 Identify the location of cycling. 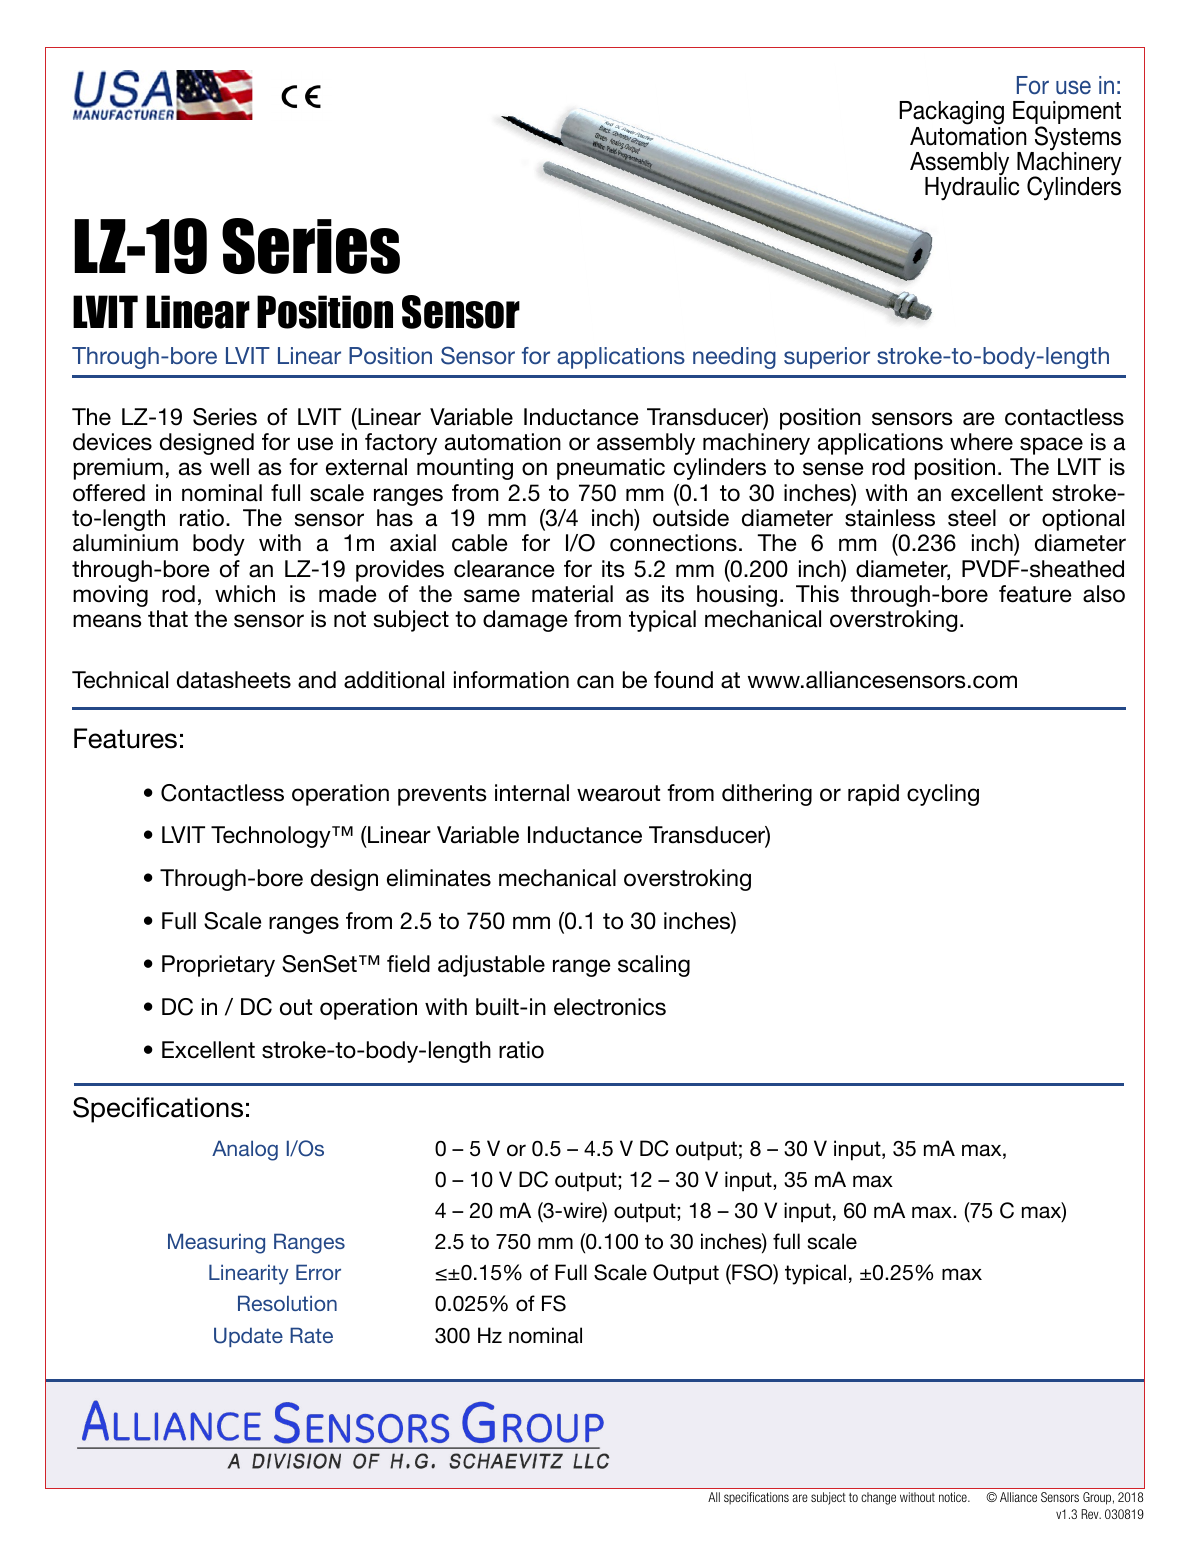
(943, 795).
